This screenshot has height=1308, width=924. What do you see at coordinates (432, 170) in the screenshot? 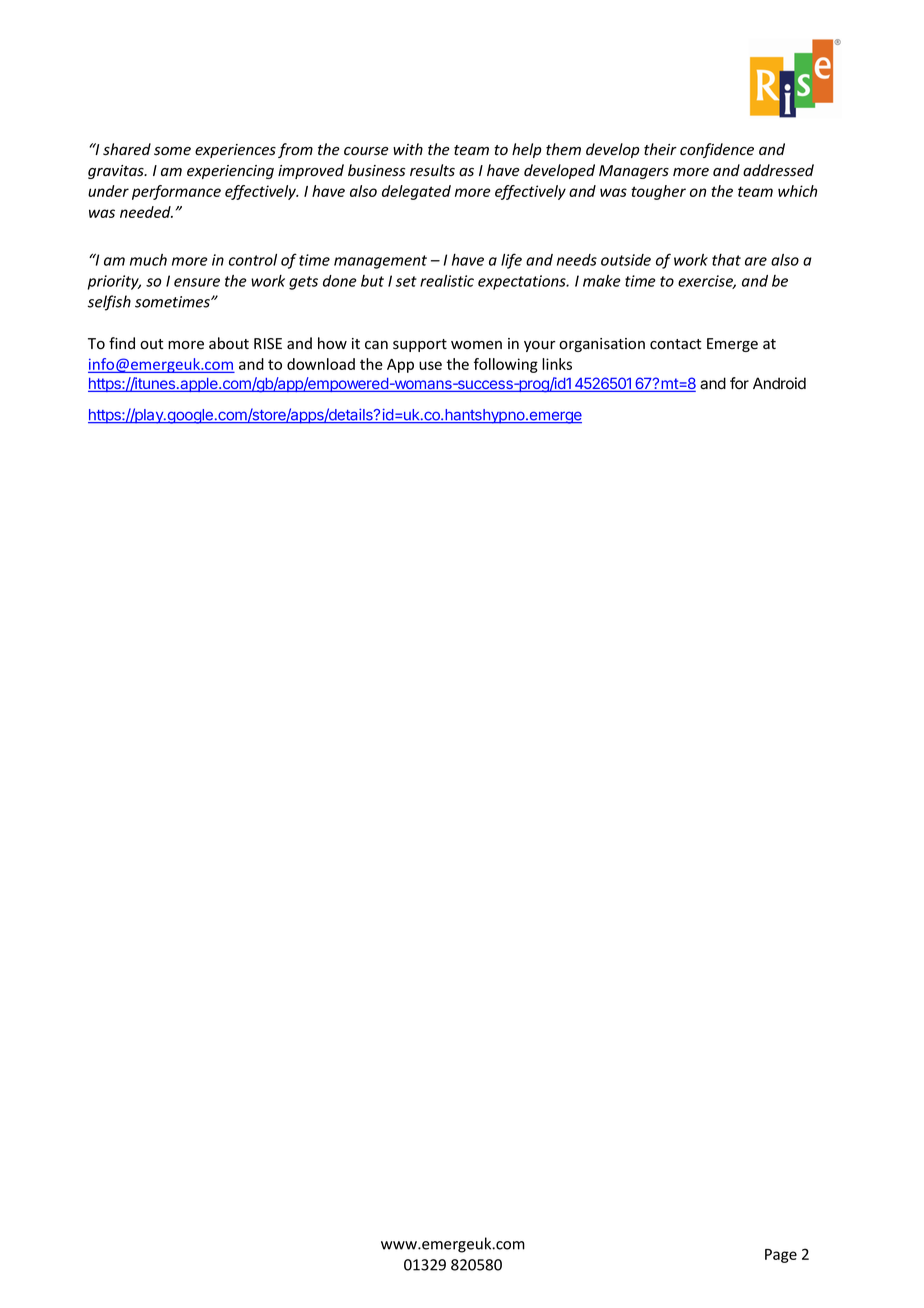
I see `results` at bounding box center [432, 170].
